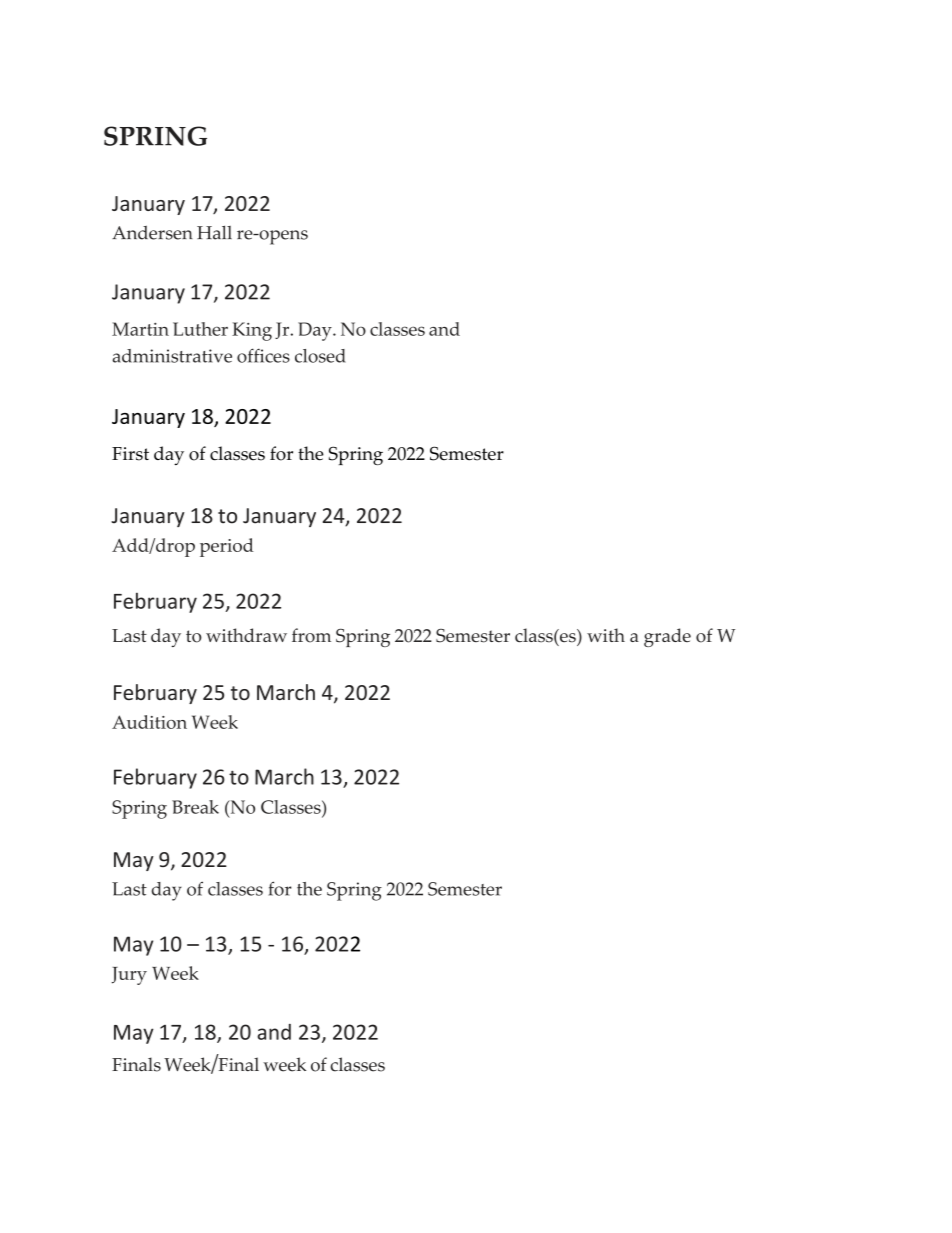  Describe the element at coordinates (252, 331) in the image. I see `King` at that location.
